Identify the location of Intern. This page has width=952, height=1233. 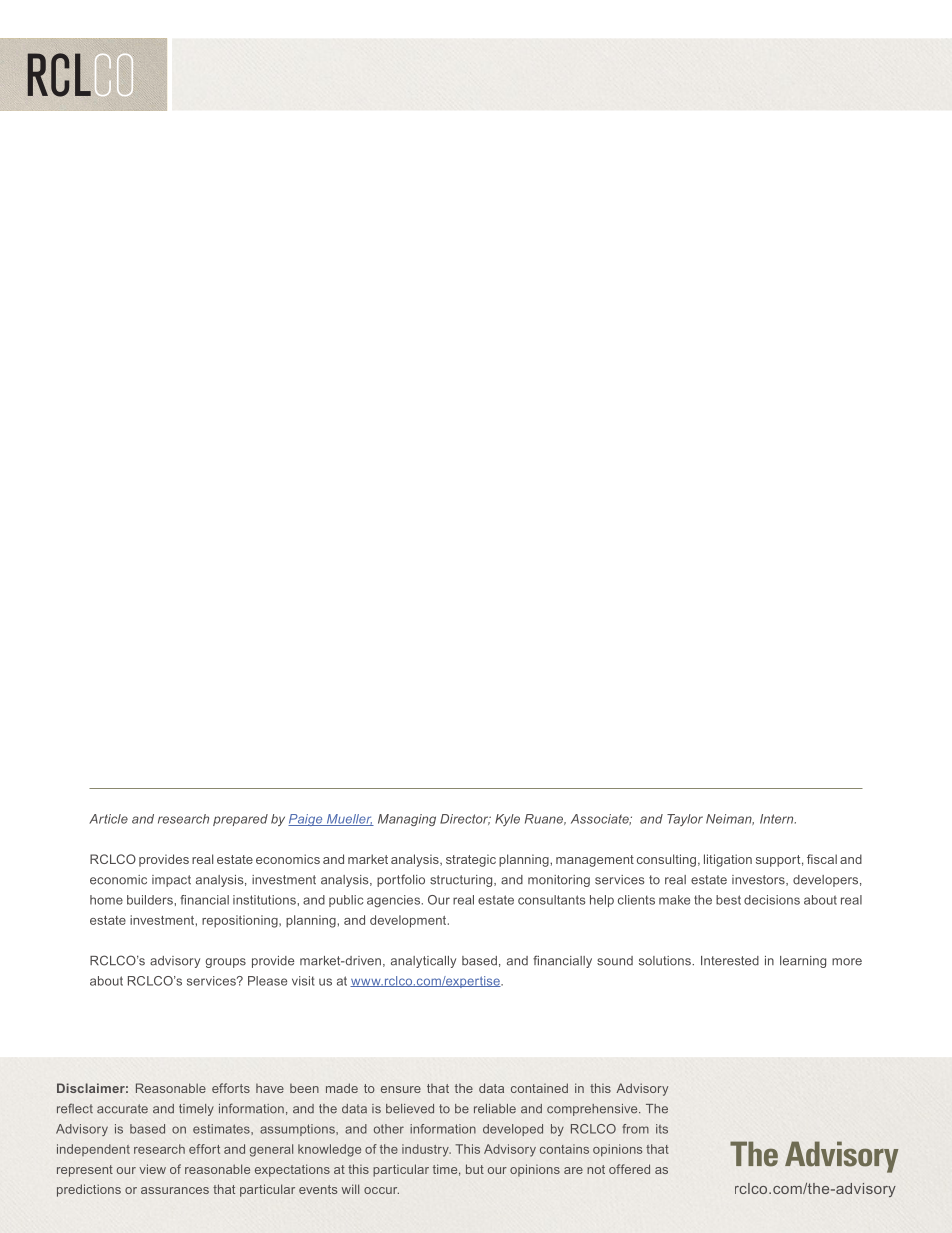
(778, 819).
